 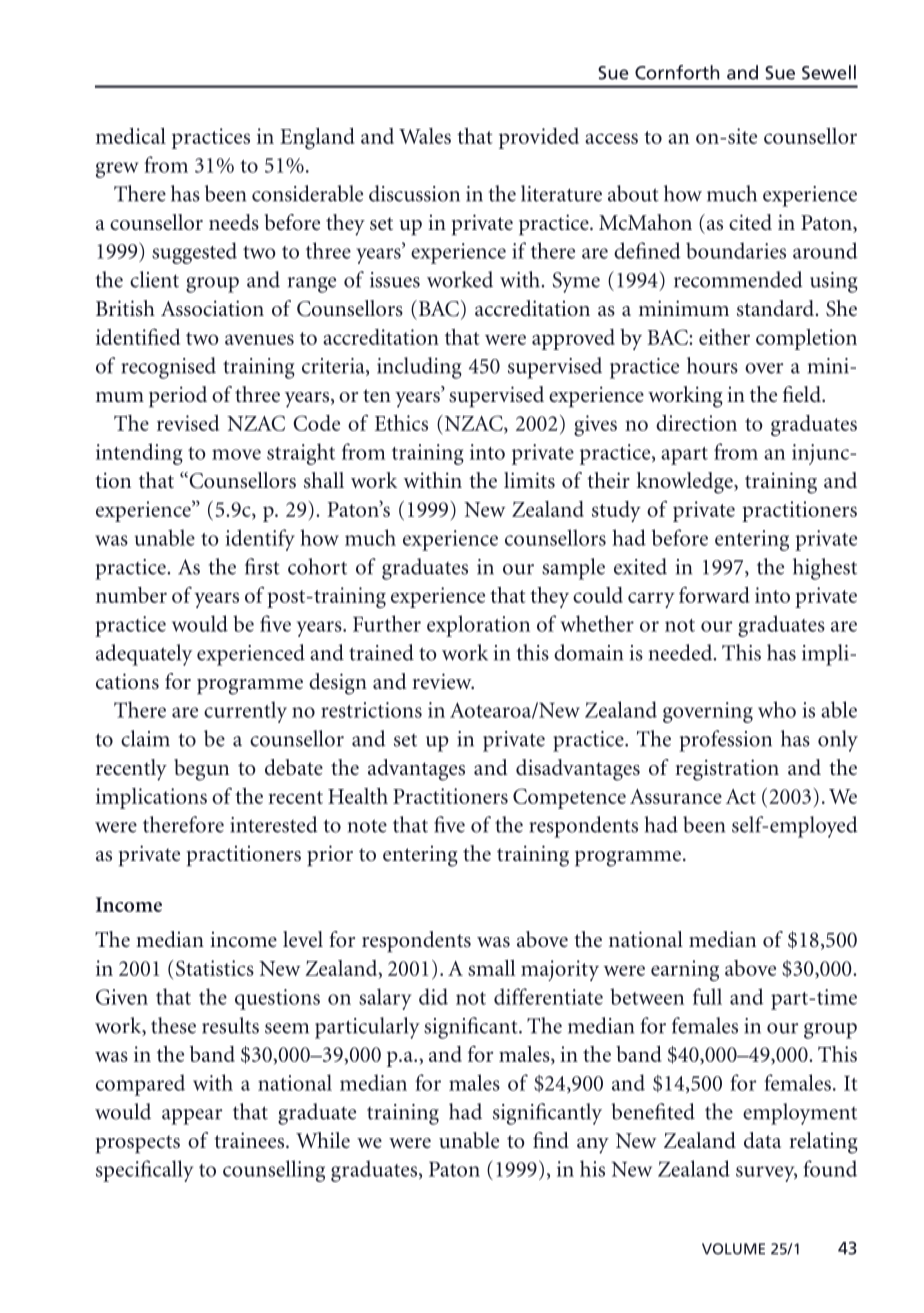 What do you see at coordinates (551, 1140) in the page?
I see `find` at bounding box center [551, 1140].
